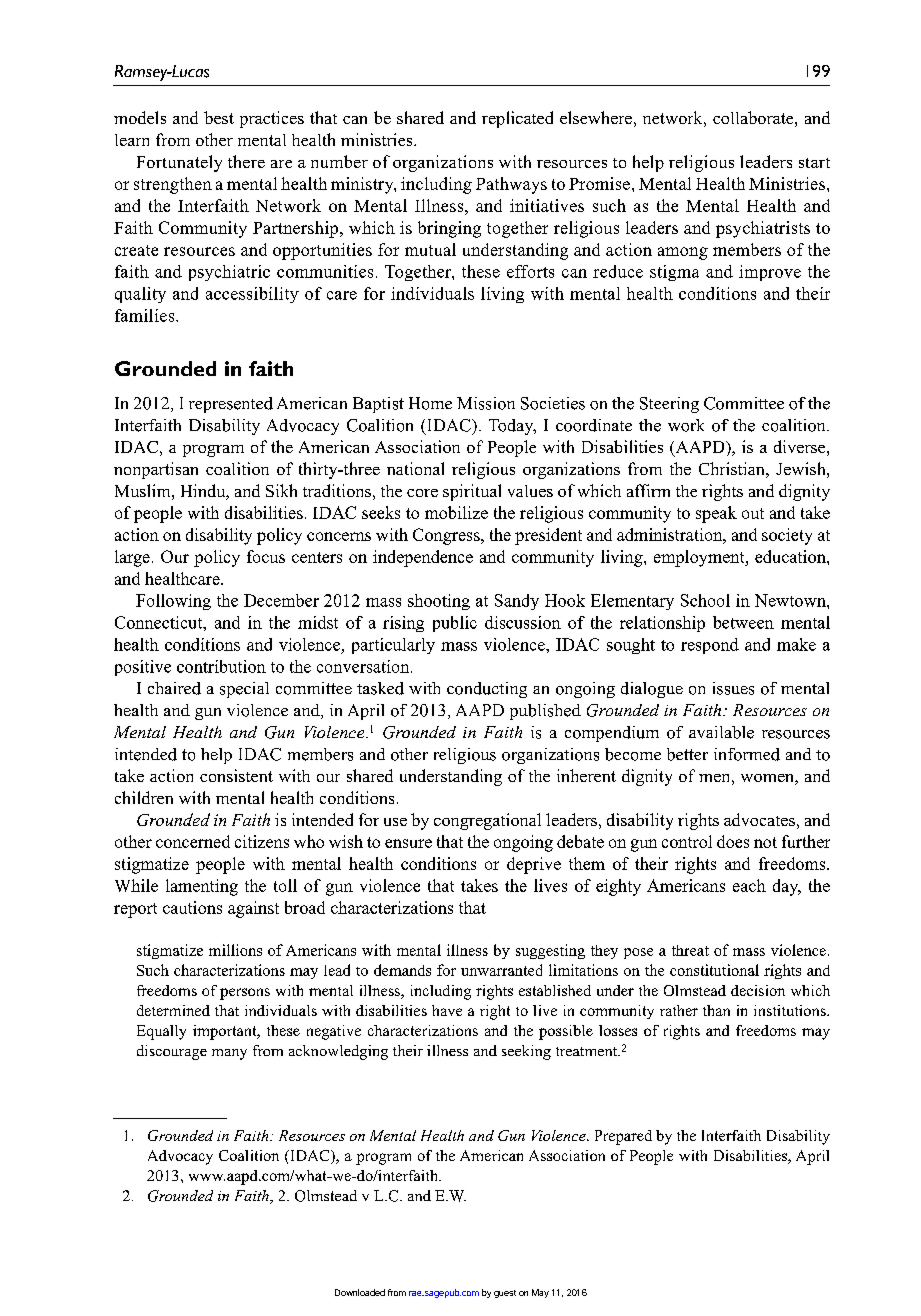 The image size is (921, 1316). What do you see at coordinates (511, 185) in the document?
I see `Pathways` at bounding box center [511, 185].
